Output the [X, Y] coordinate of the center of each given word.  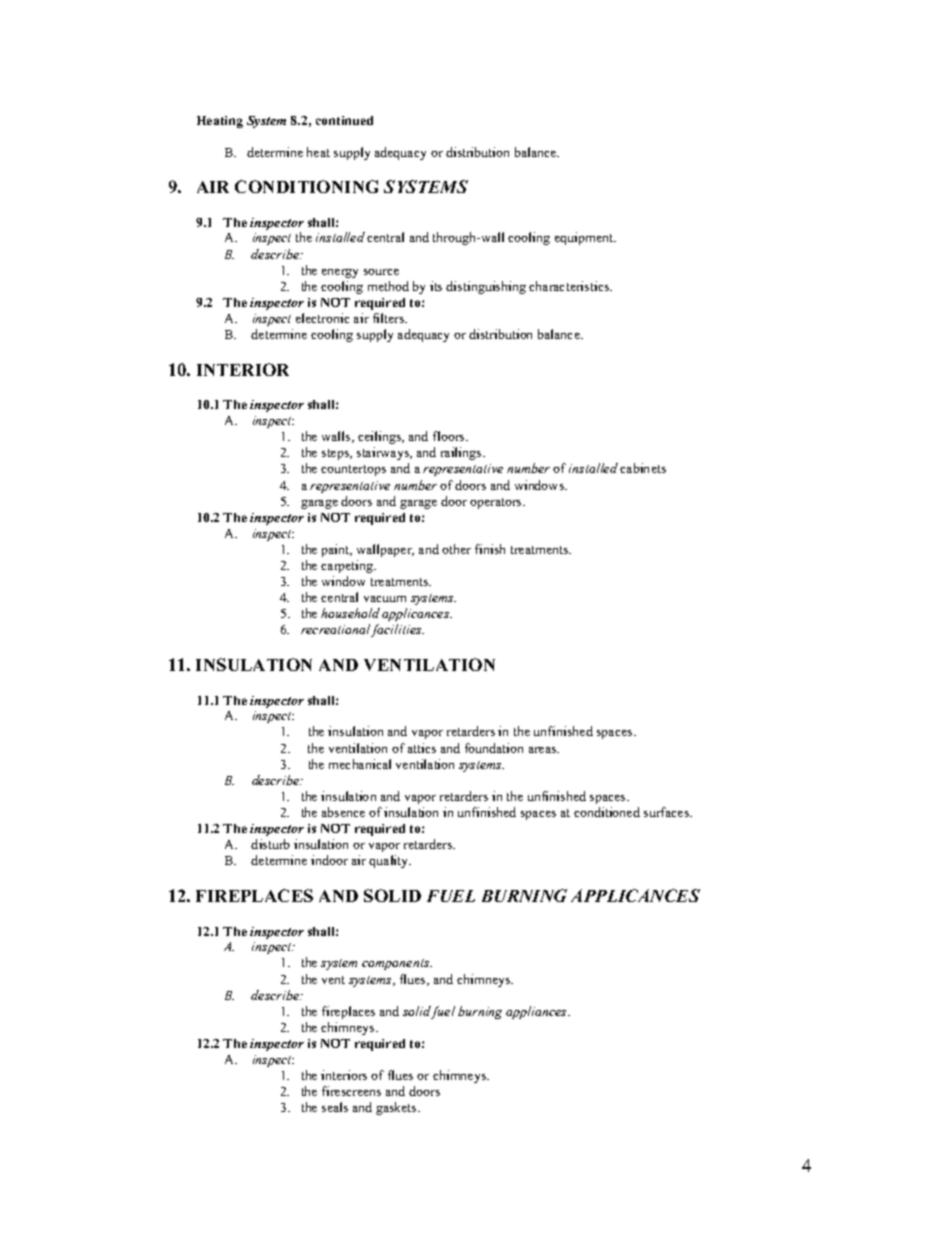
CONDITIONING [306, 186]
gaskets [397, 1108]
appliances [537, 1012]
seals [335, 1107]
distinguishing [486, 287]
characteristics [570, 286]
